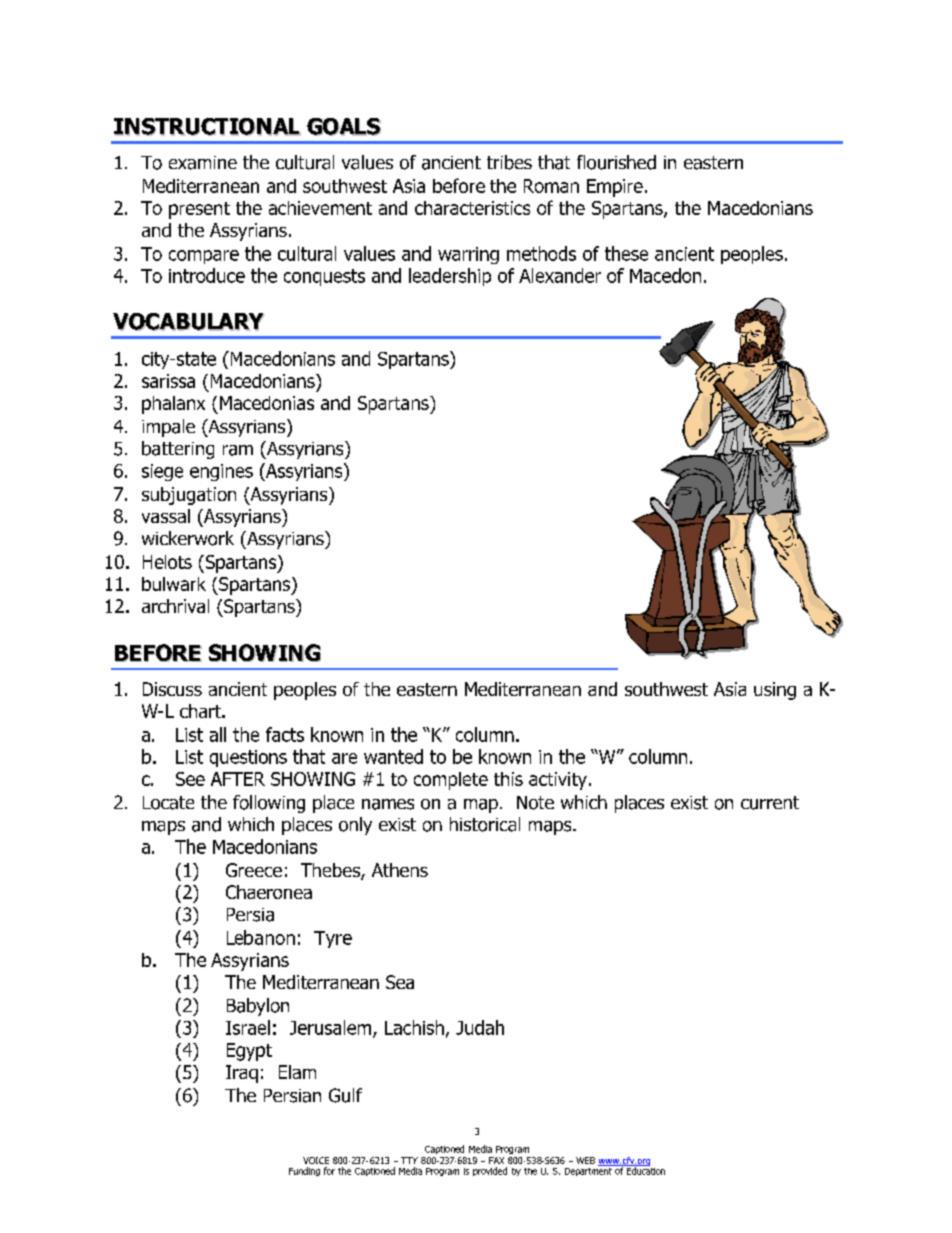 This document has height=1233, width=952. Describe the element at coordinates (485, 824) in the document. I see `historical` at that location.
